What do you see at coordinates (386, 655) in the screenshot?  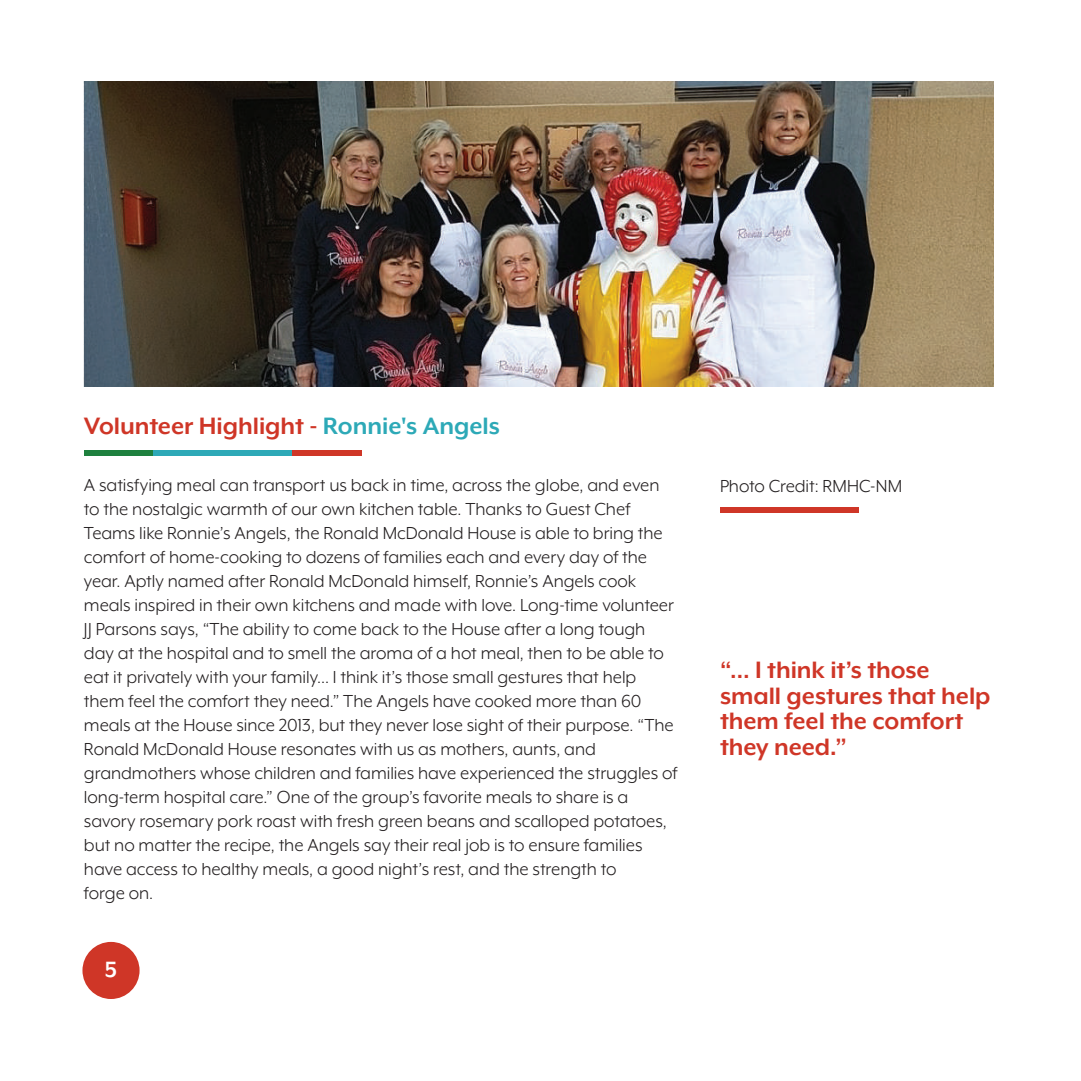 I see `aroma` at bounding box center [386, 655].
